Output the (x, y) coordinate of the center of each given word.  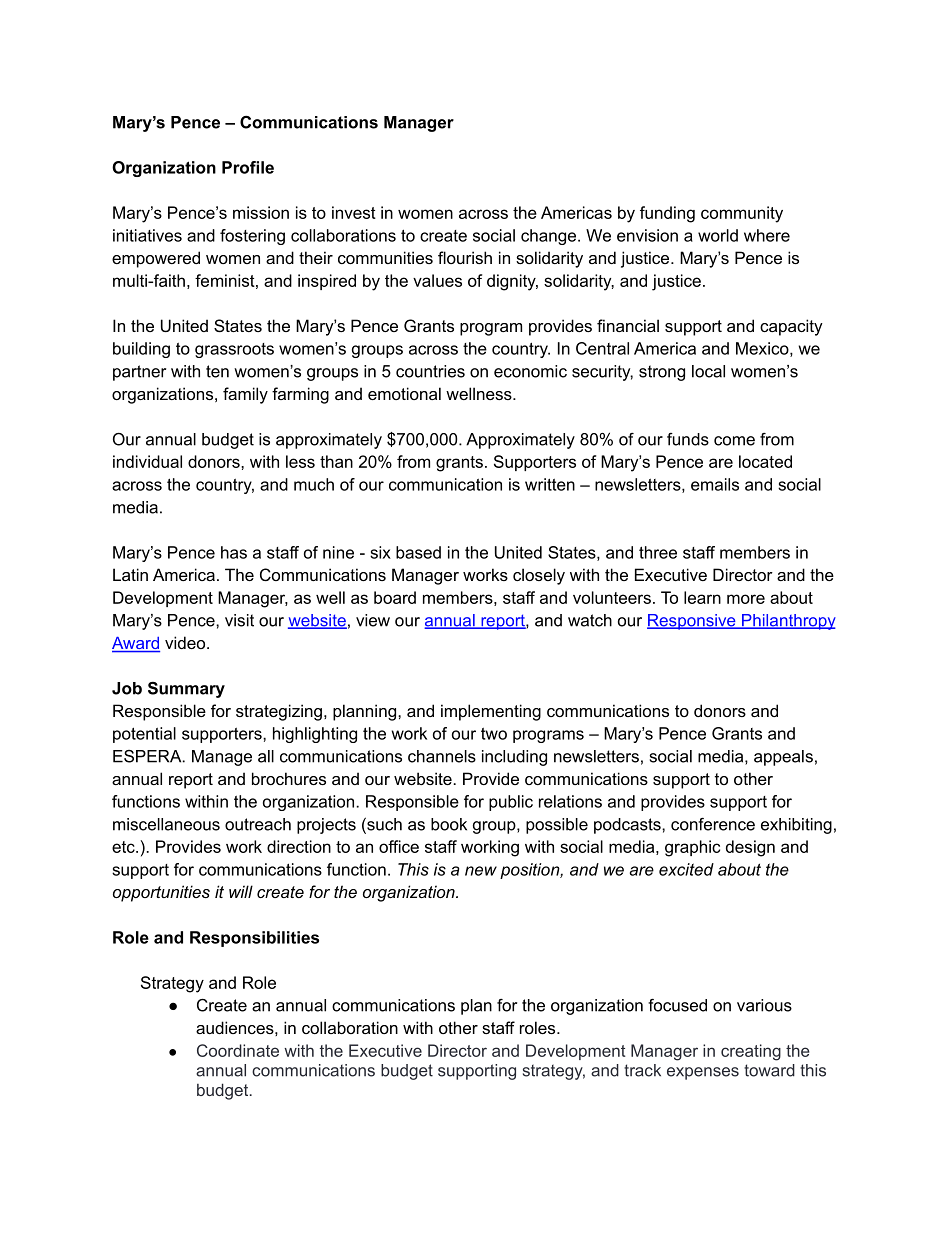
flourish (465, 257)
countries (430, 371)
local (708, 371)
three (658, 552)
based (418, 552)
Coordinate (238, 1050)
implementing (491, 712)
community (742, 214)
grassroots (234, 350)
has (234, 552)
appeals (783, 758)
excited (686, 869)
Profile (248, 167)
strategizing (279, 712)
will (241, 891)
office (399, 846)
